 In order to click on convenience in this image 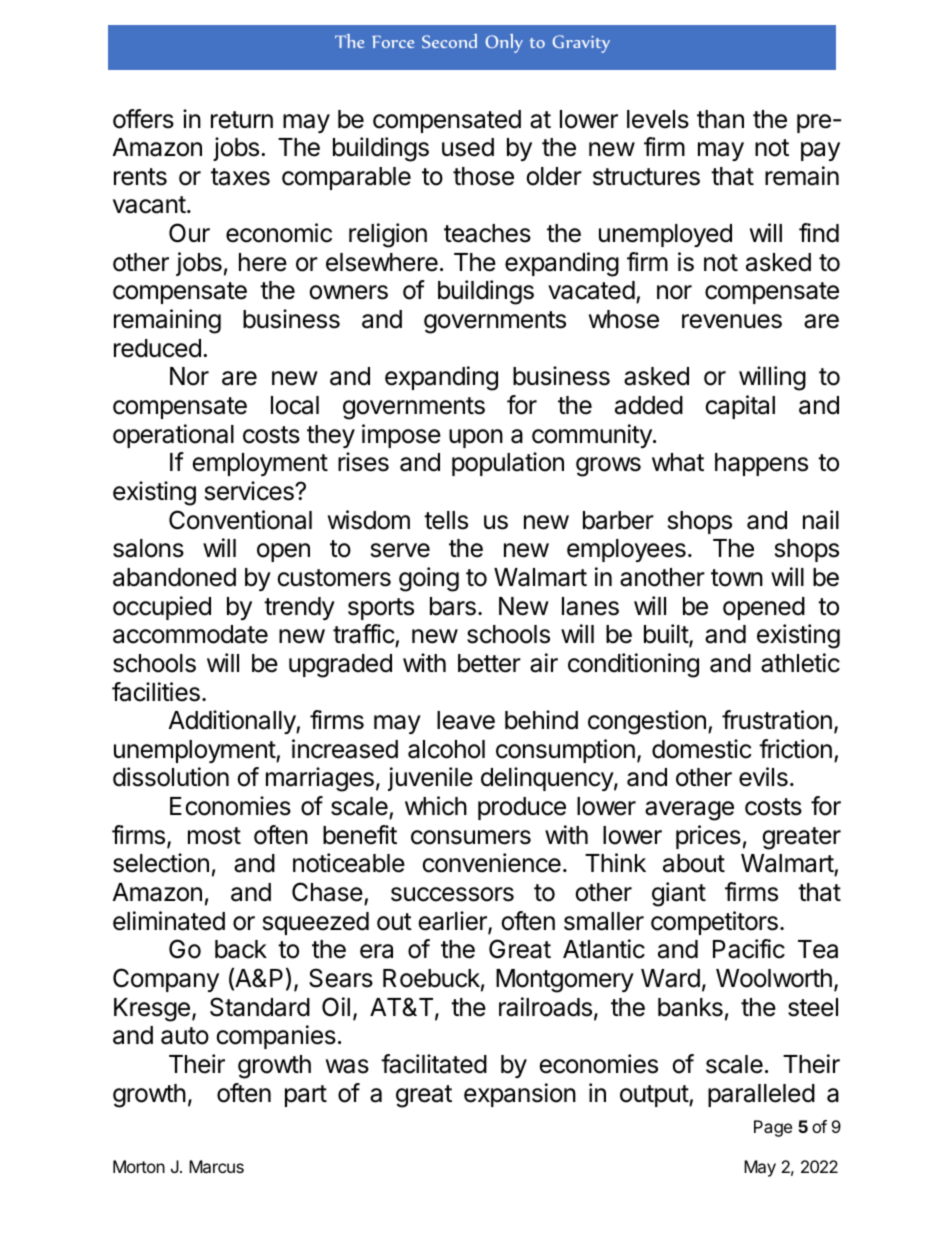, I will do `click(491, 863)`.
